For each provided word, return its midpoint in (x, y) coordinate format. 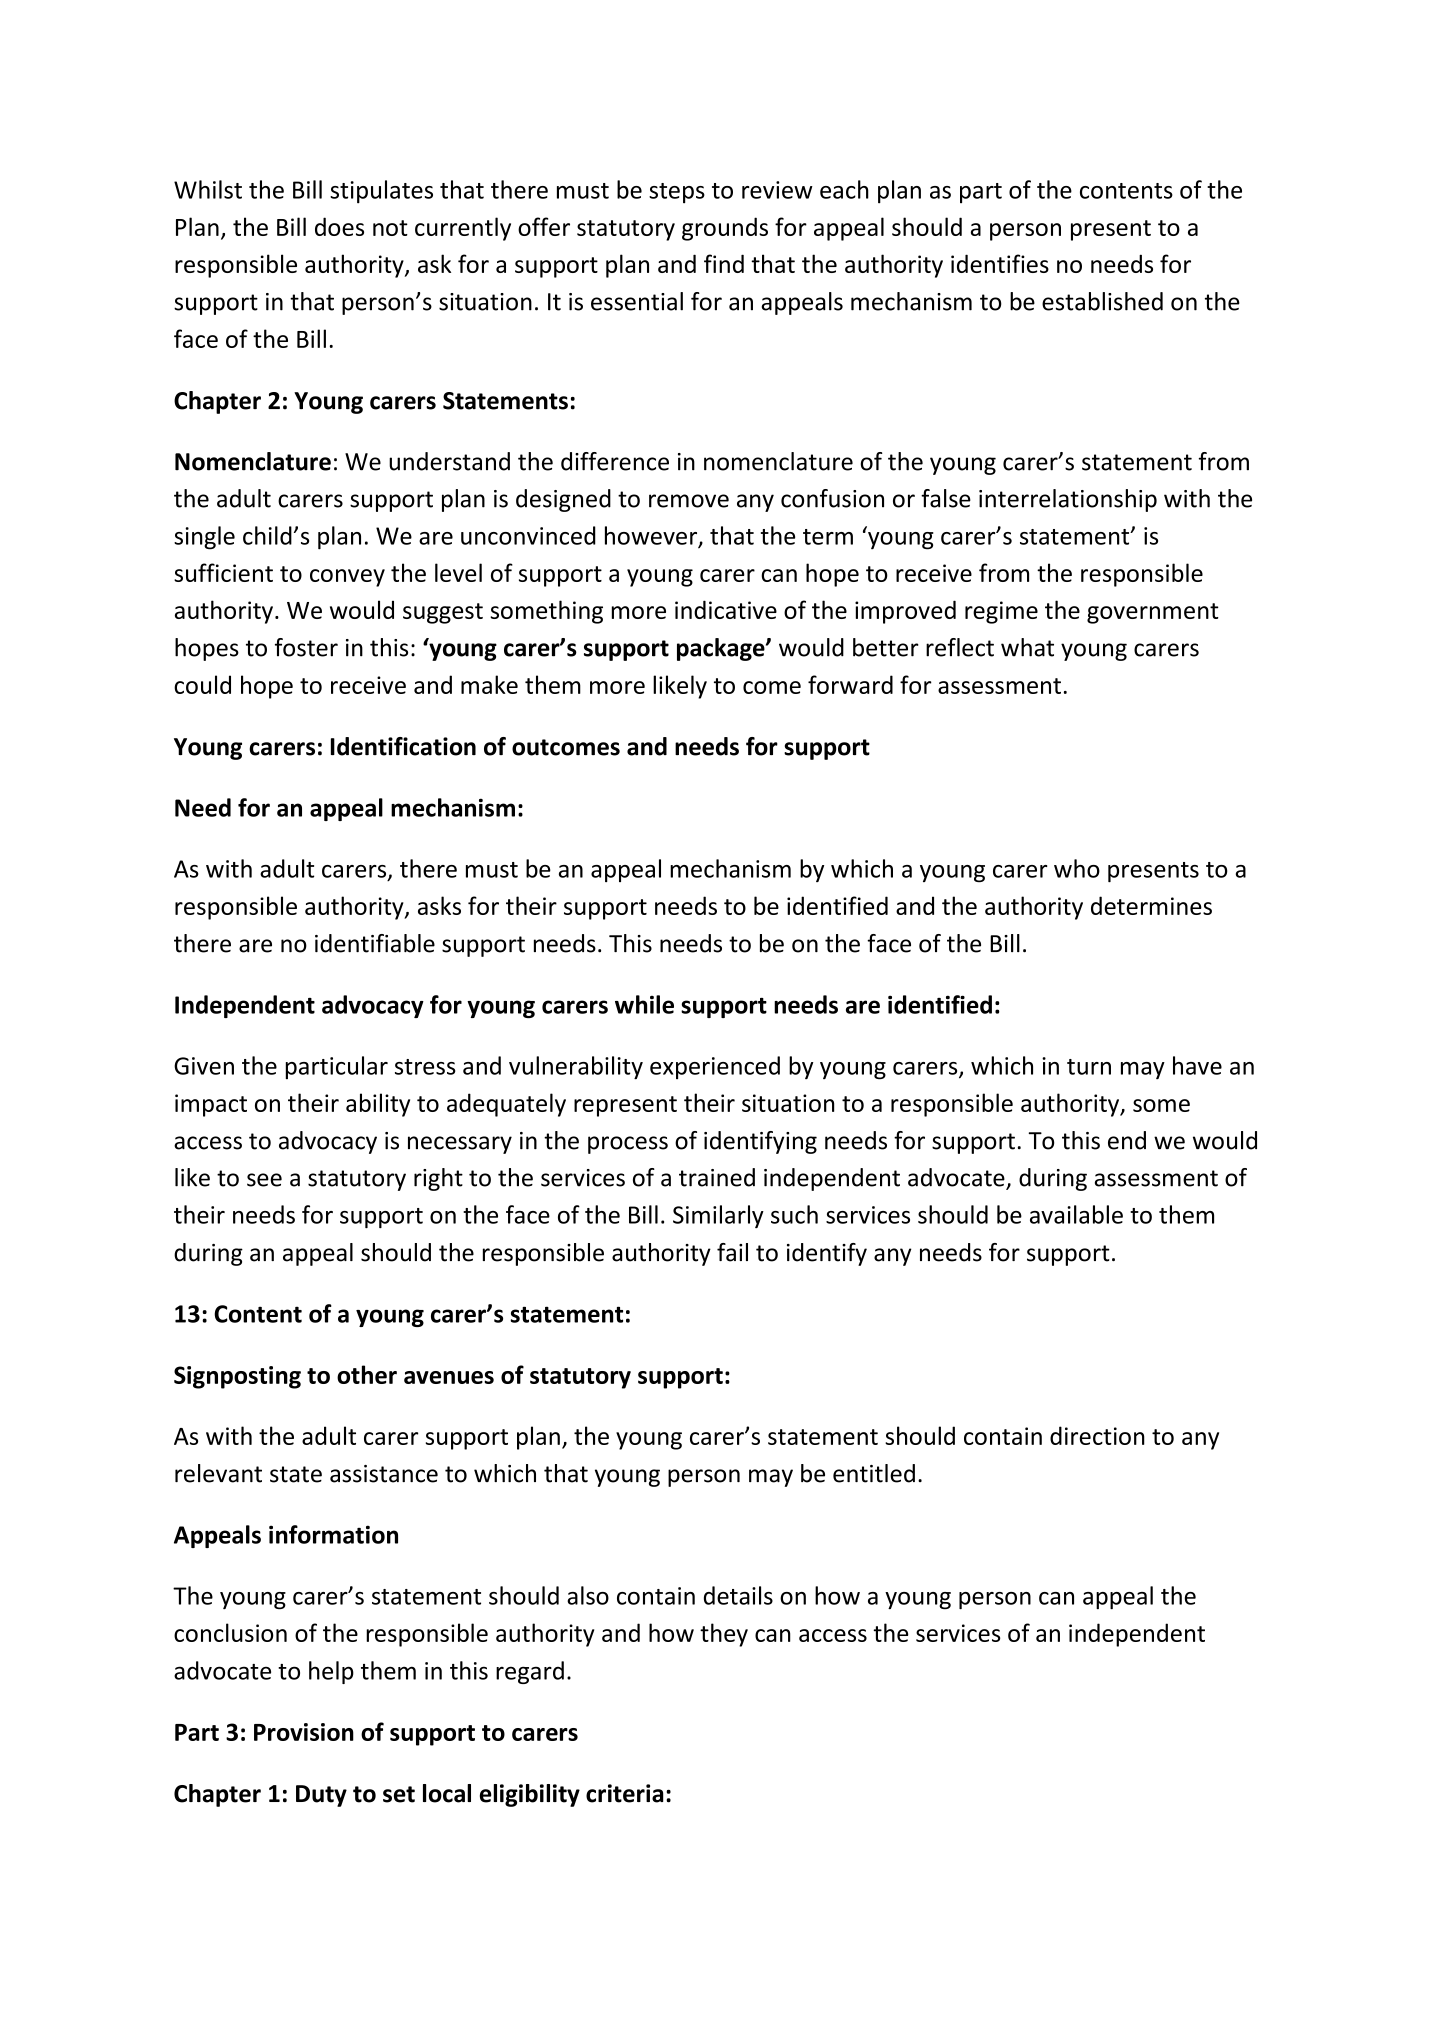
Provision (304, 1732)
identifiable (375, 943)
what (1027, 647)
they (724, 1635)
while (644, 1004)
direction (1097, 1435)
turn (1089, 1067)
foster (306, 647)
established (1102, 301)
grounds (725, 229)
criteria (625, 1793)
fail (732, 1252)
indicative (726, 609)
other (367, 1374)
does (339, 226)
